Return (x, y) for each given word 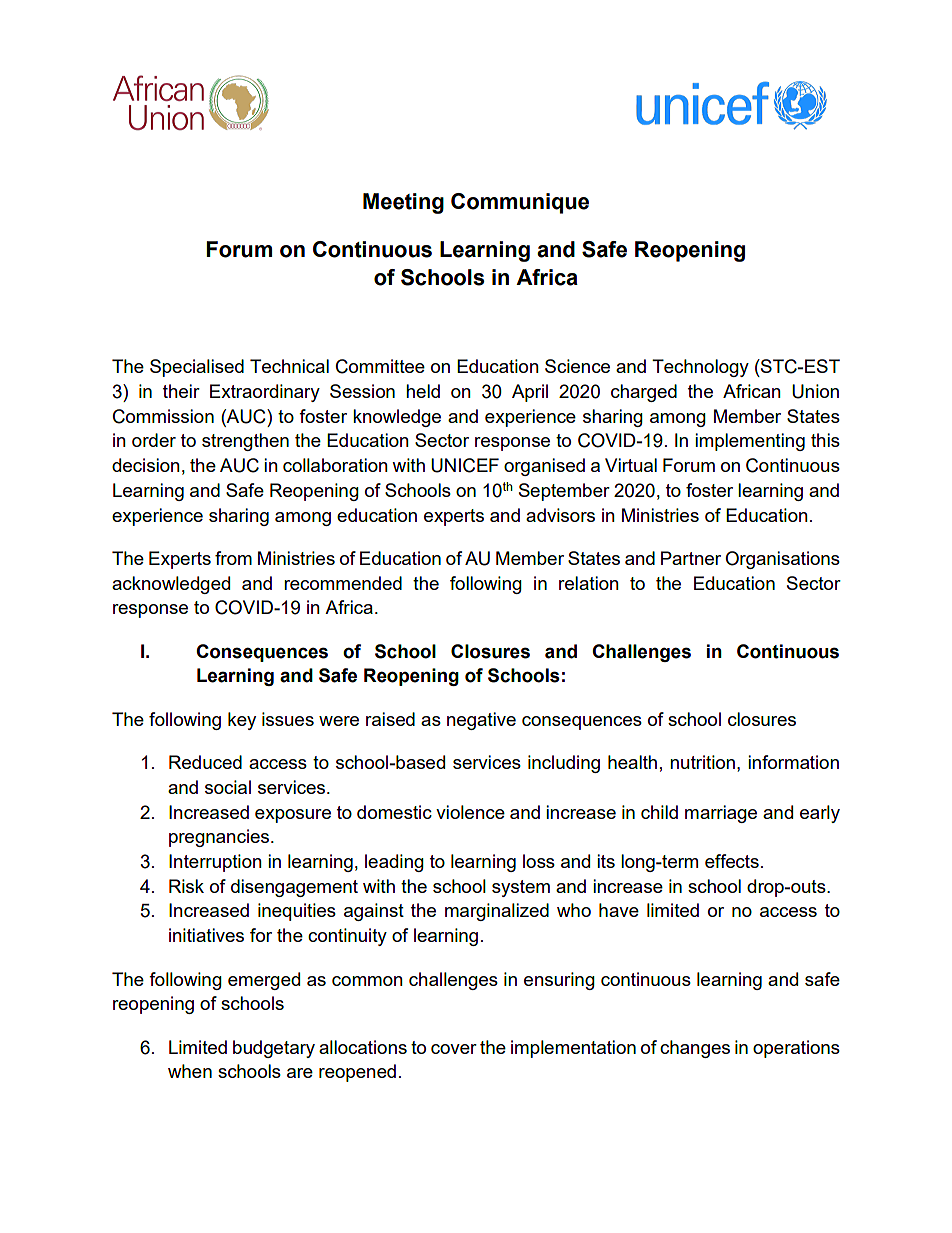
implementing (750, 442)
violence (470, 812)
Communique (520, 203)
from (233, 558)
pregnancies (220, 838)
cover (454, 1049)
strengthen (245, 442)
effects (732, 861)
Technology (700, 368)
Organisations (782, 560)
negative (481, 721)
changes (695, 1049)
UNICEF (465, 465)
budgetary (274, 1049)
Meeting (403, 203)
